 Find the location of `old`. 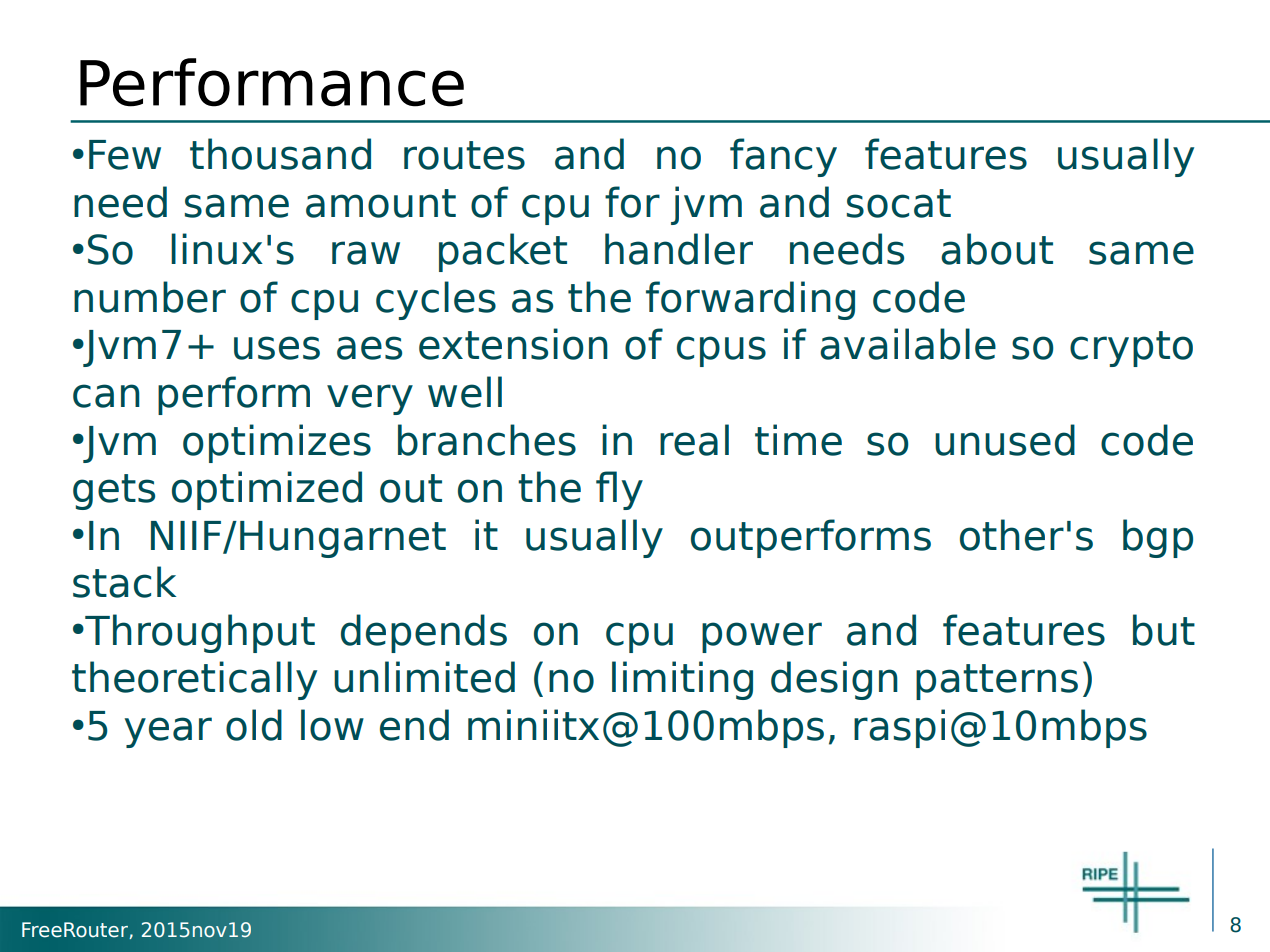

old is located at coordinates (254, 725).
